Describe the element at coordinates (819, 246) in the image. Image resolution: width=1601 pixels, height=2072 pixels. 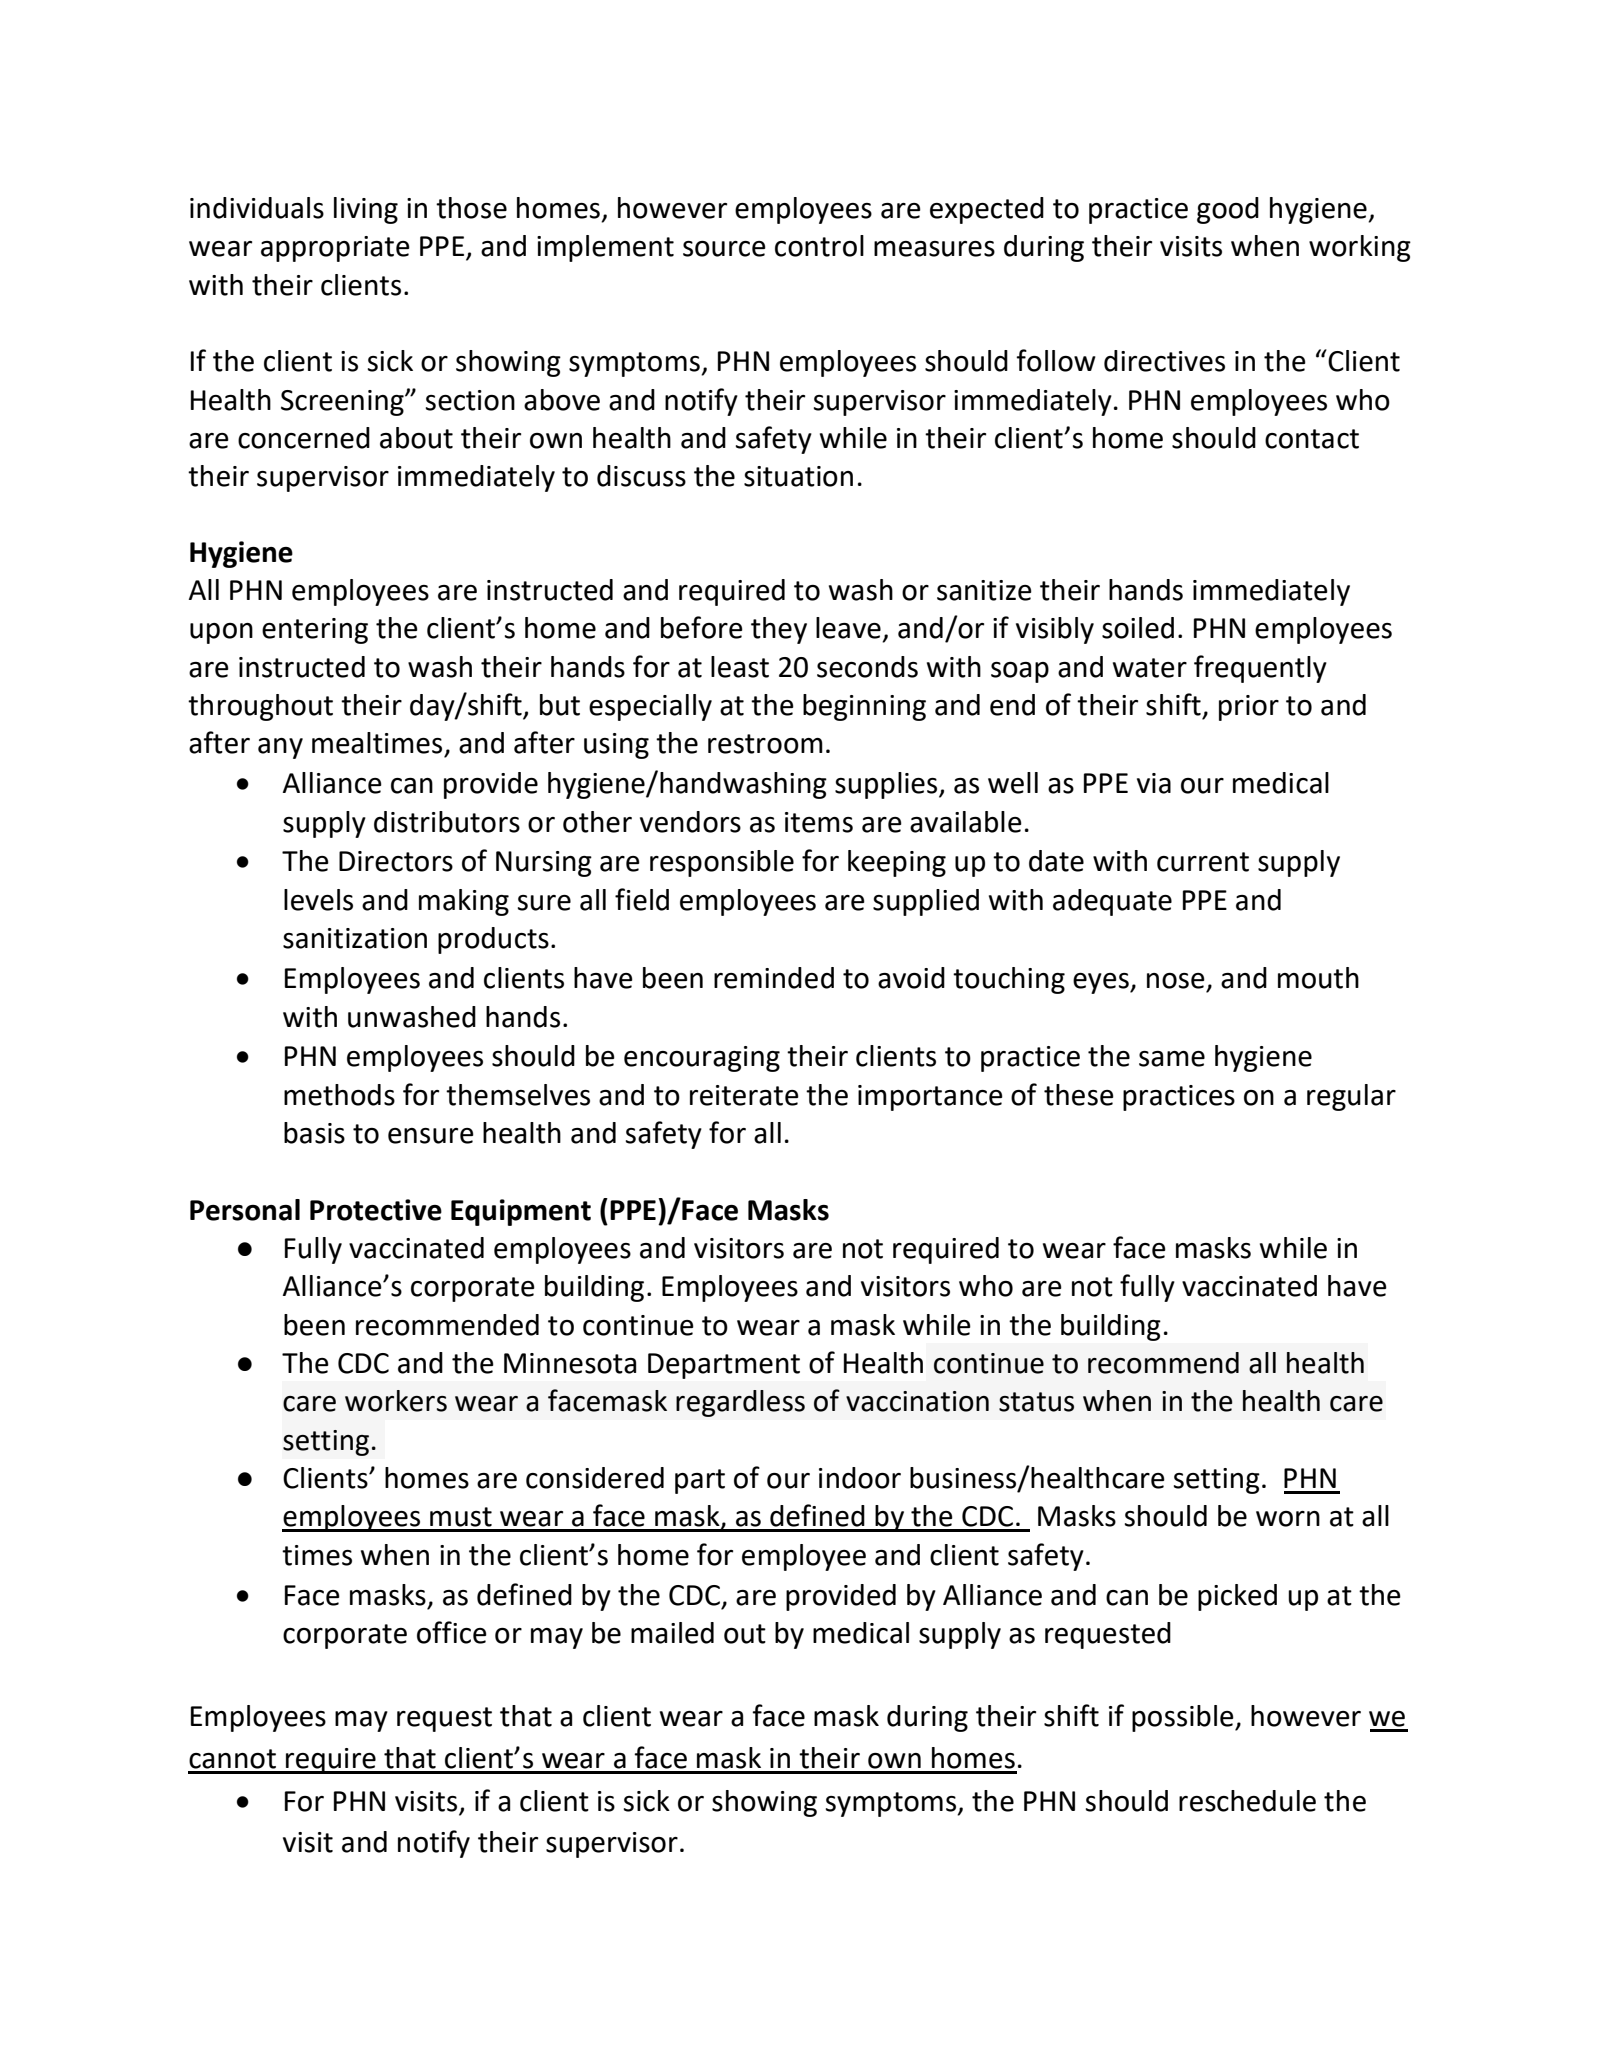
I see `control` at that location.
